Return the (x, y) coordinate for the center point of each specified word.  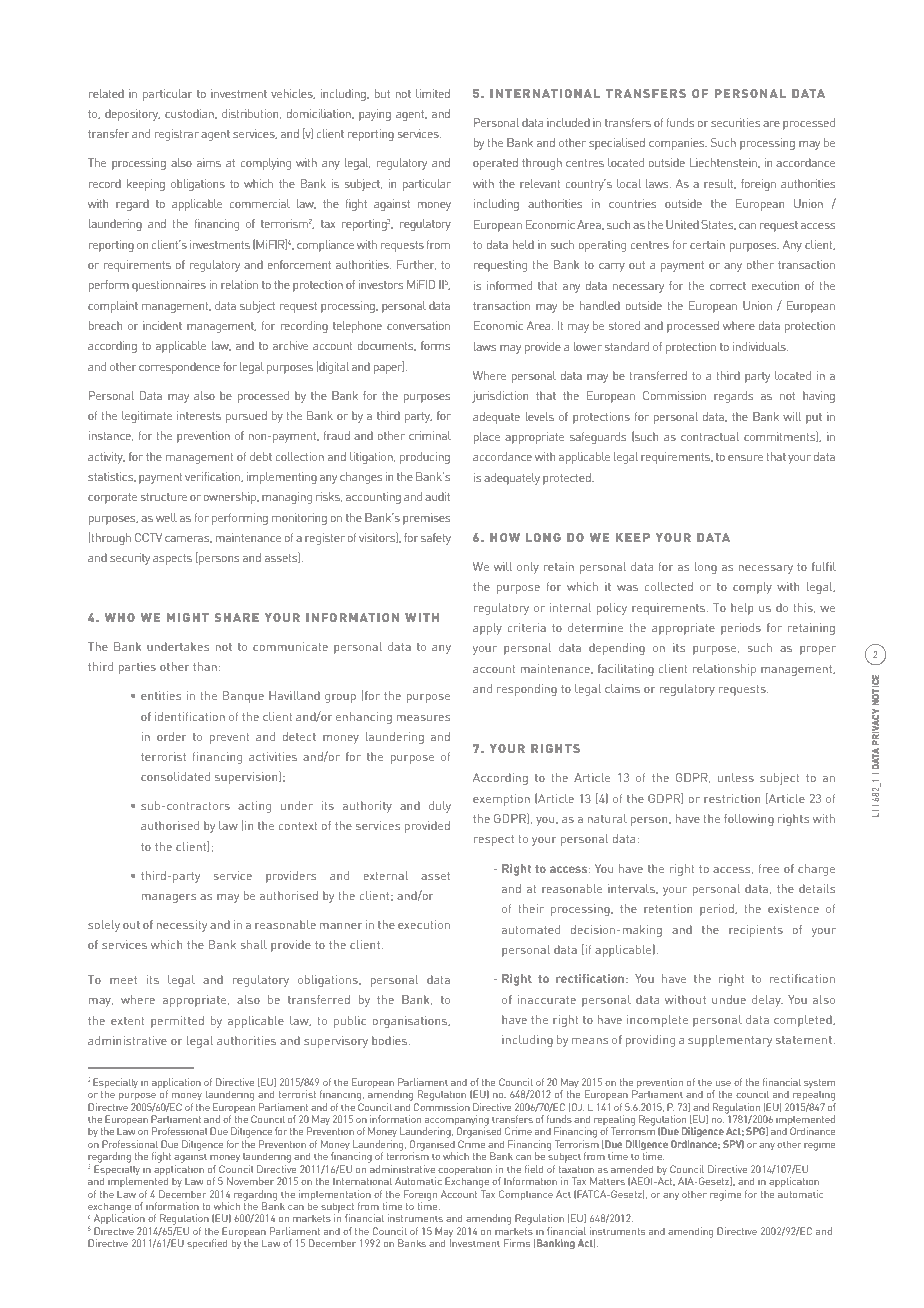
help (742, 609)
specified (207, 1244)
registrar (176, 135)
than (205, 666)
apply (487, 629)
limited (433, 93)
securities (735, 122)
